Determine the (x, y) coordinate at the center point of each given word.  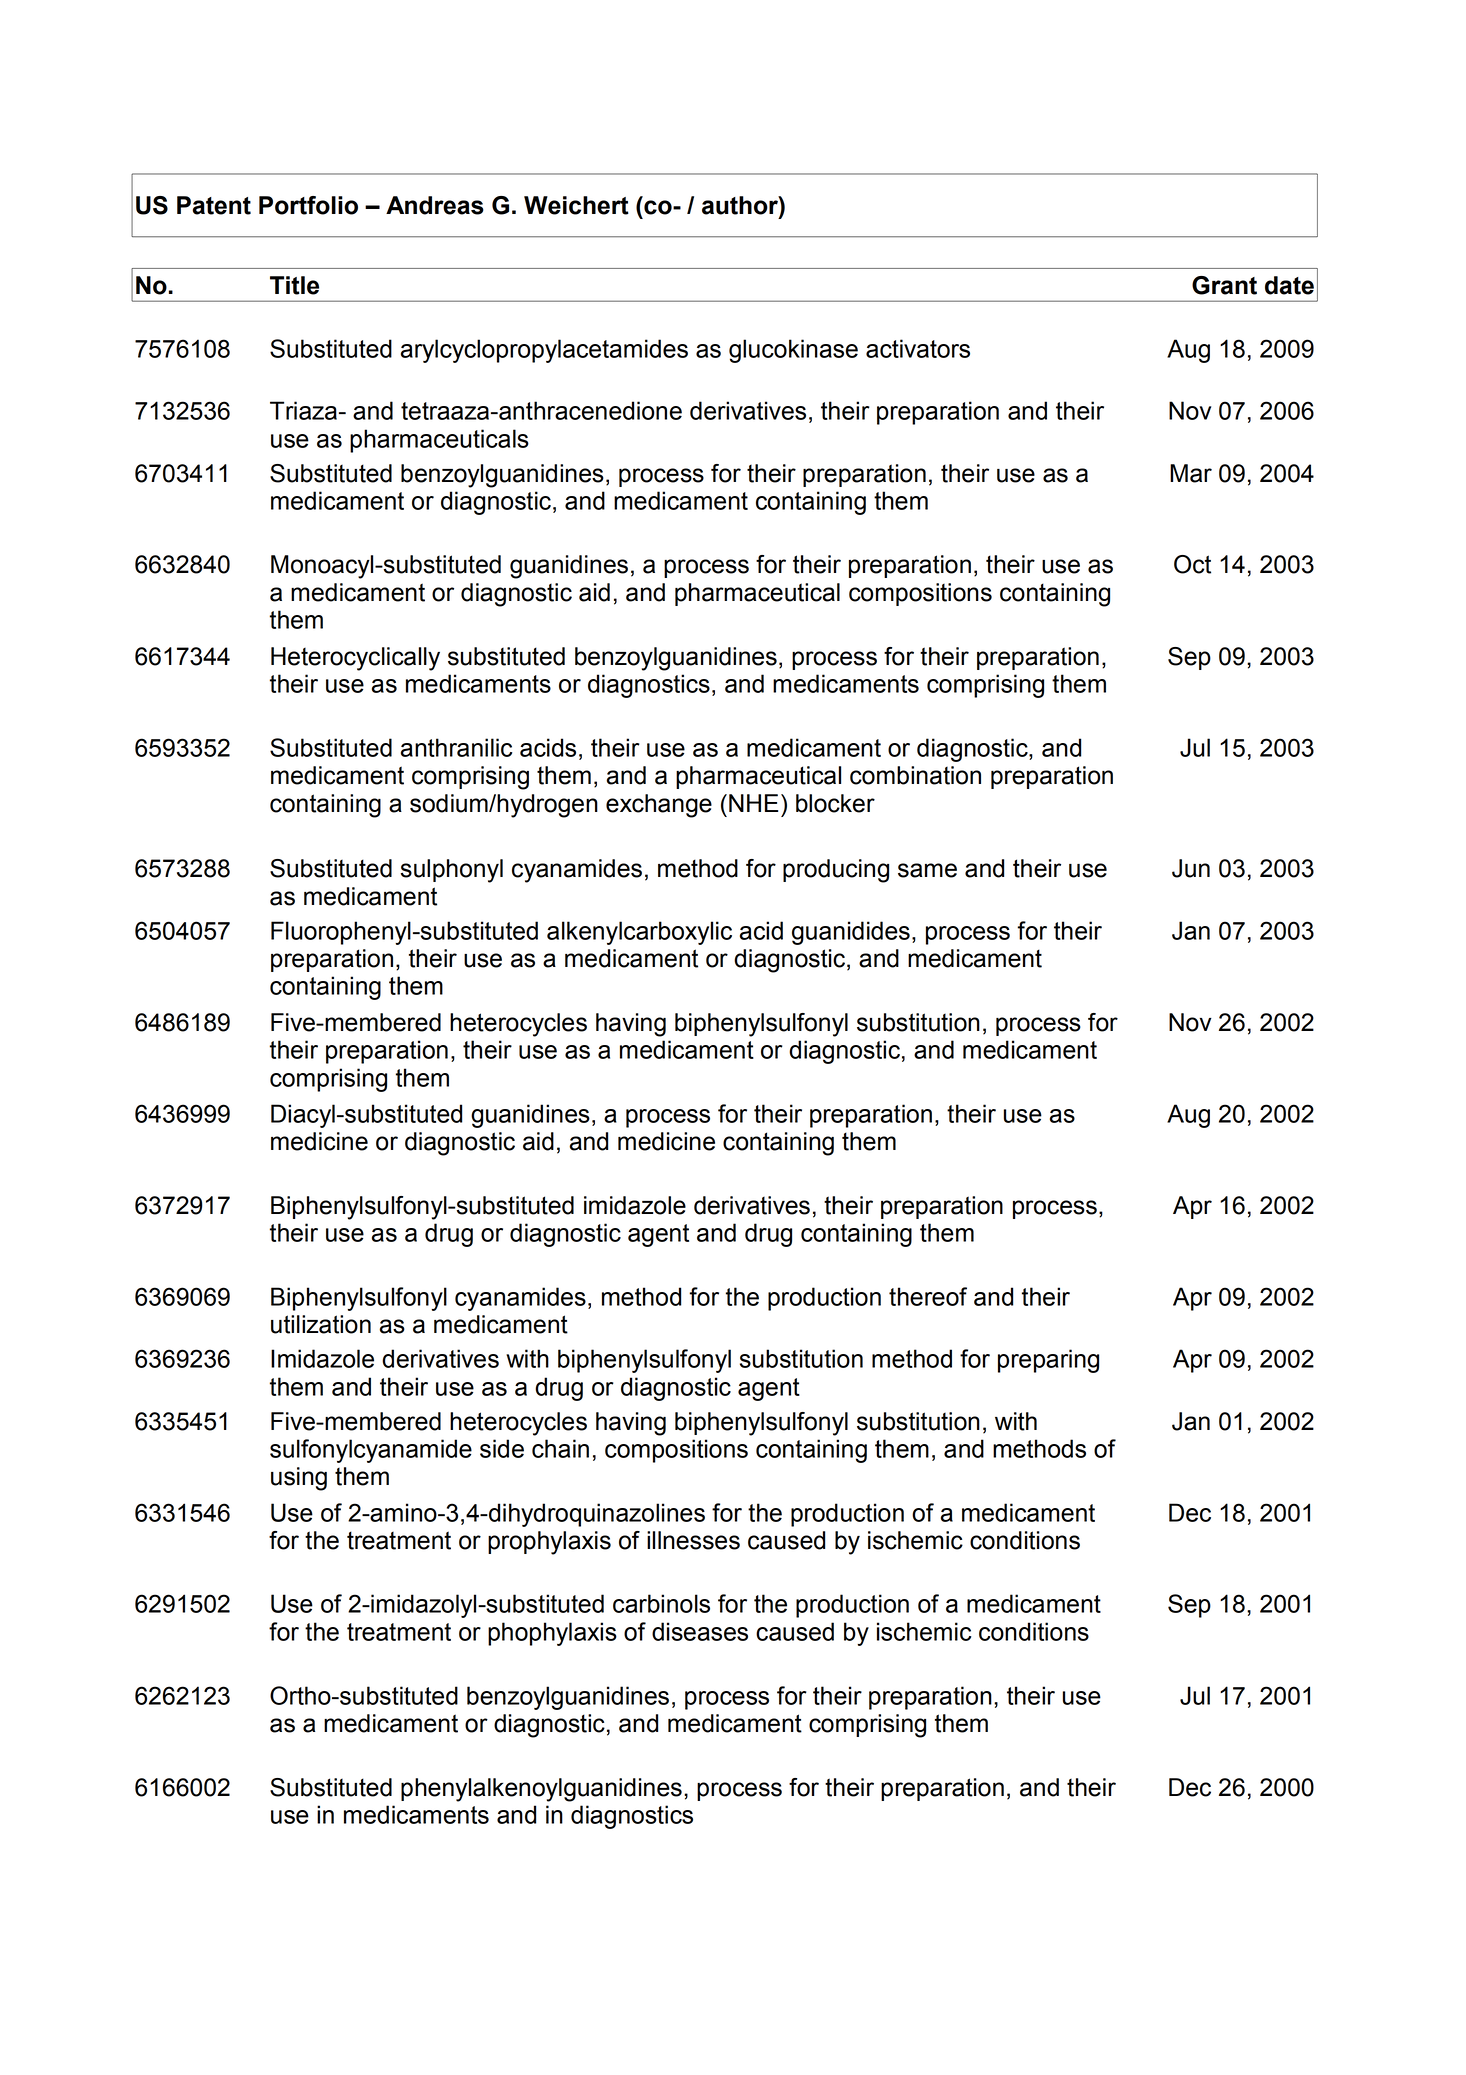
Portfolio (308, 205)
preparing (1048, 1361)
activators (918, 348)
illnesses (693, 1540)
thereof (928, 1296)
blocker (835, 803)
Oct (1192, 564)
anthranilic (456, 747)
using (299, 1479)
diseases (700, 1631)
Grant (1224, 285)
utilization (321, 1324)
